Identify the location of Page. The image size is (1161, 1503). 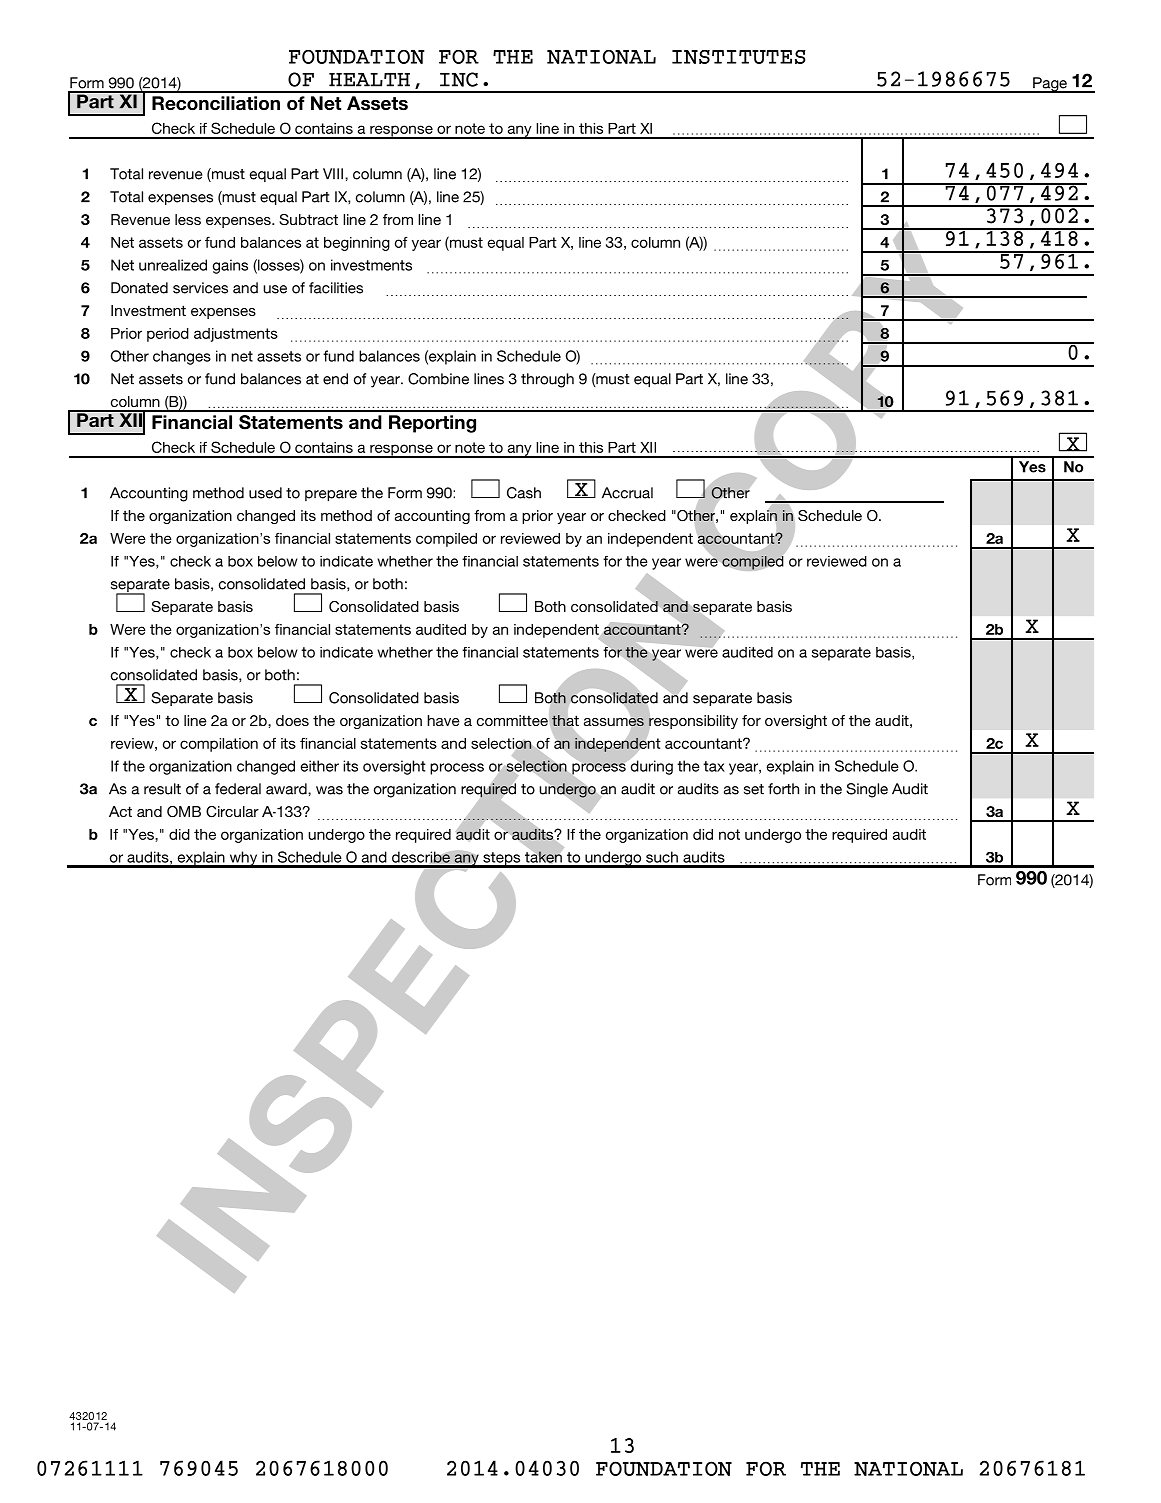
(1050, 85).
